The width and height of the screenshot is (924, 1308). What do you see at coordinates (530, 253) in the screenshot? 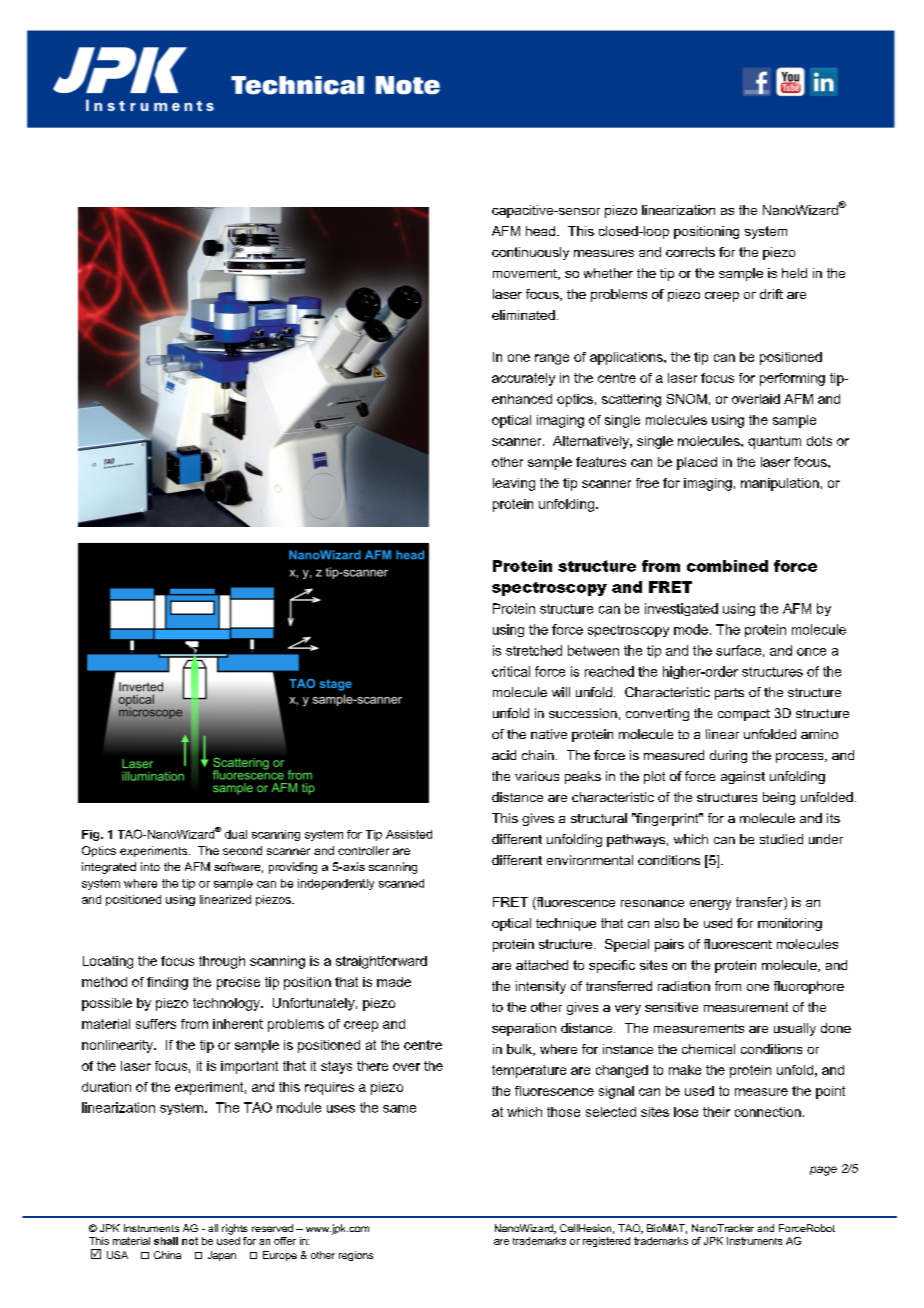
I see `continuously` at bounding box center [530, 253].
